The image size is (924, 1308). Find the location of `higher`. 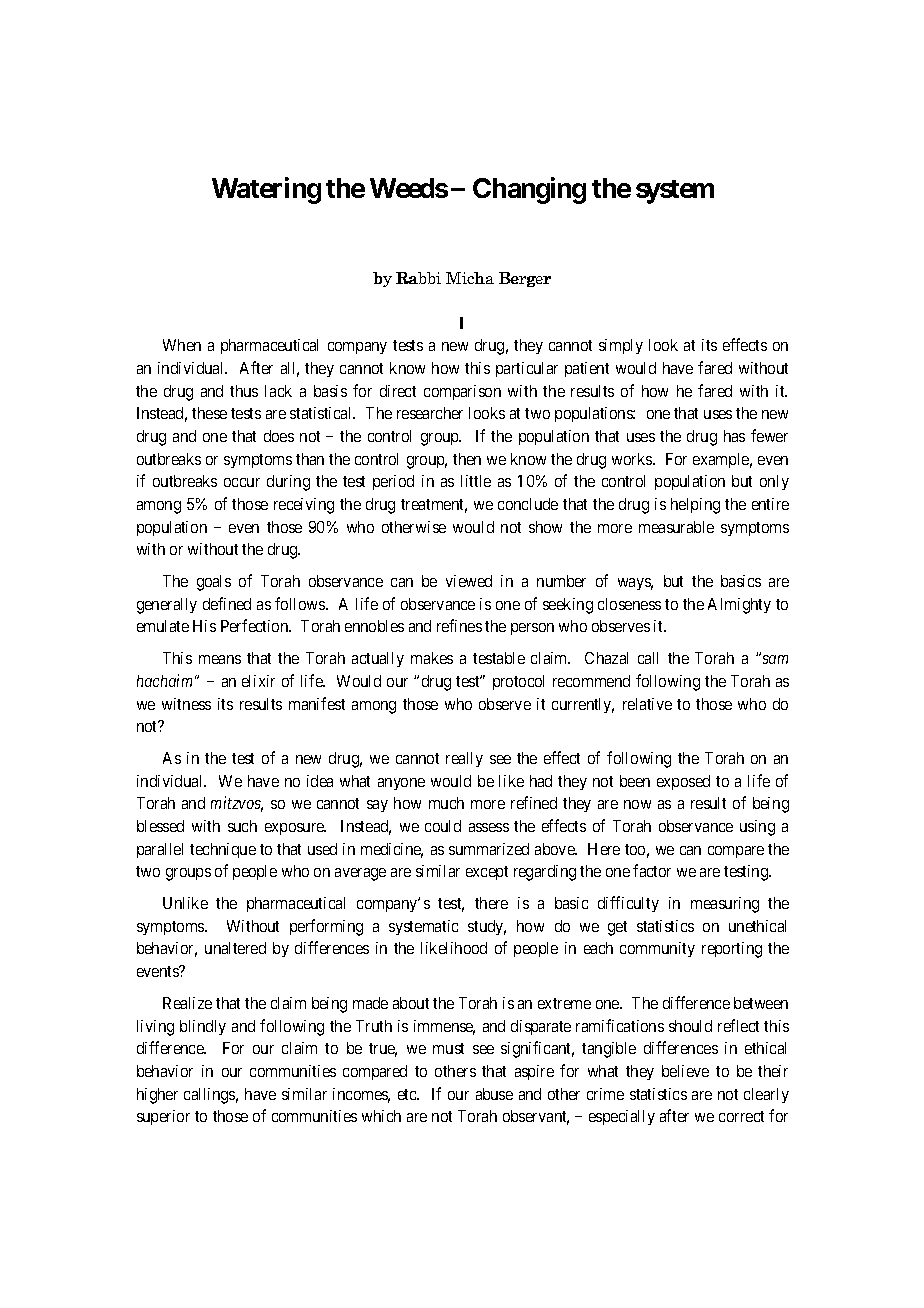

higher is located at coordinates (157, 1096).
